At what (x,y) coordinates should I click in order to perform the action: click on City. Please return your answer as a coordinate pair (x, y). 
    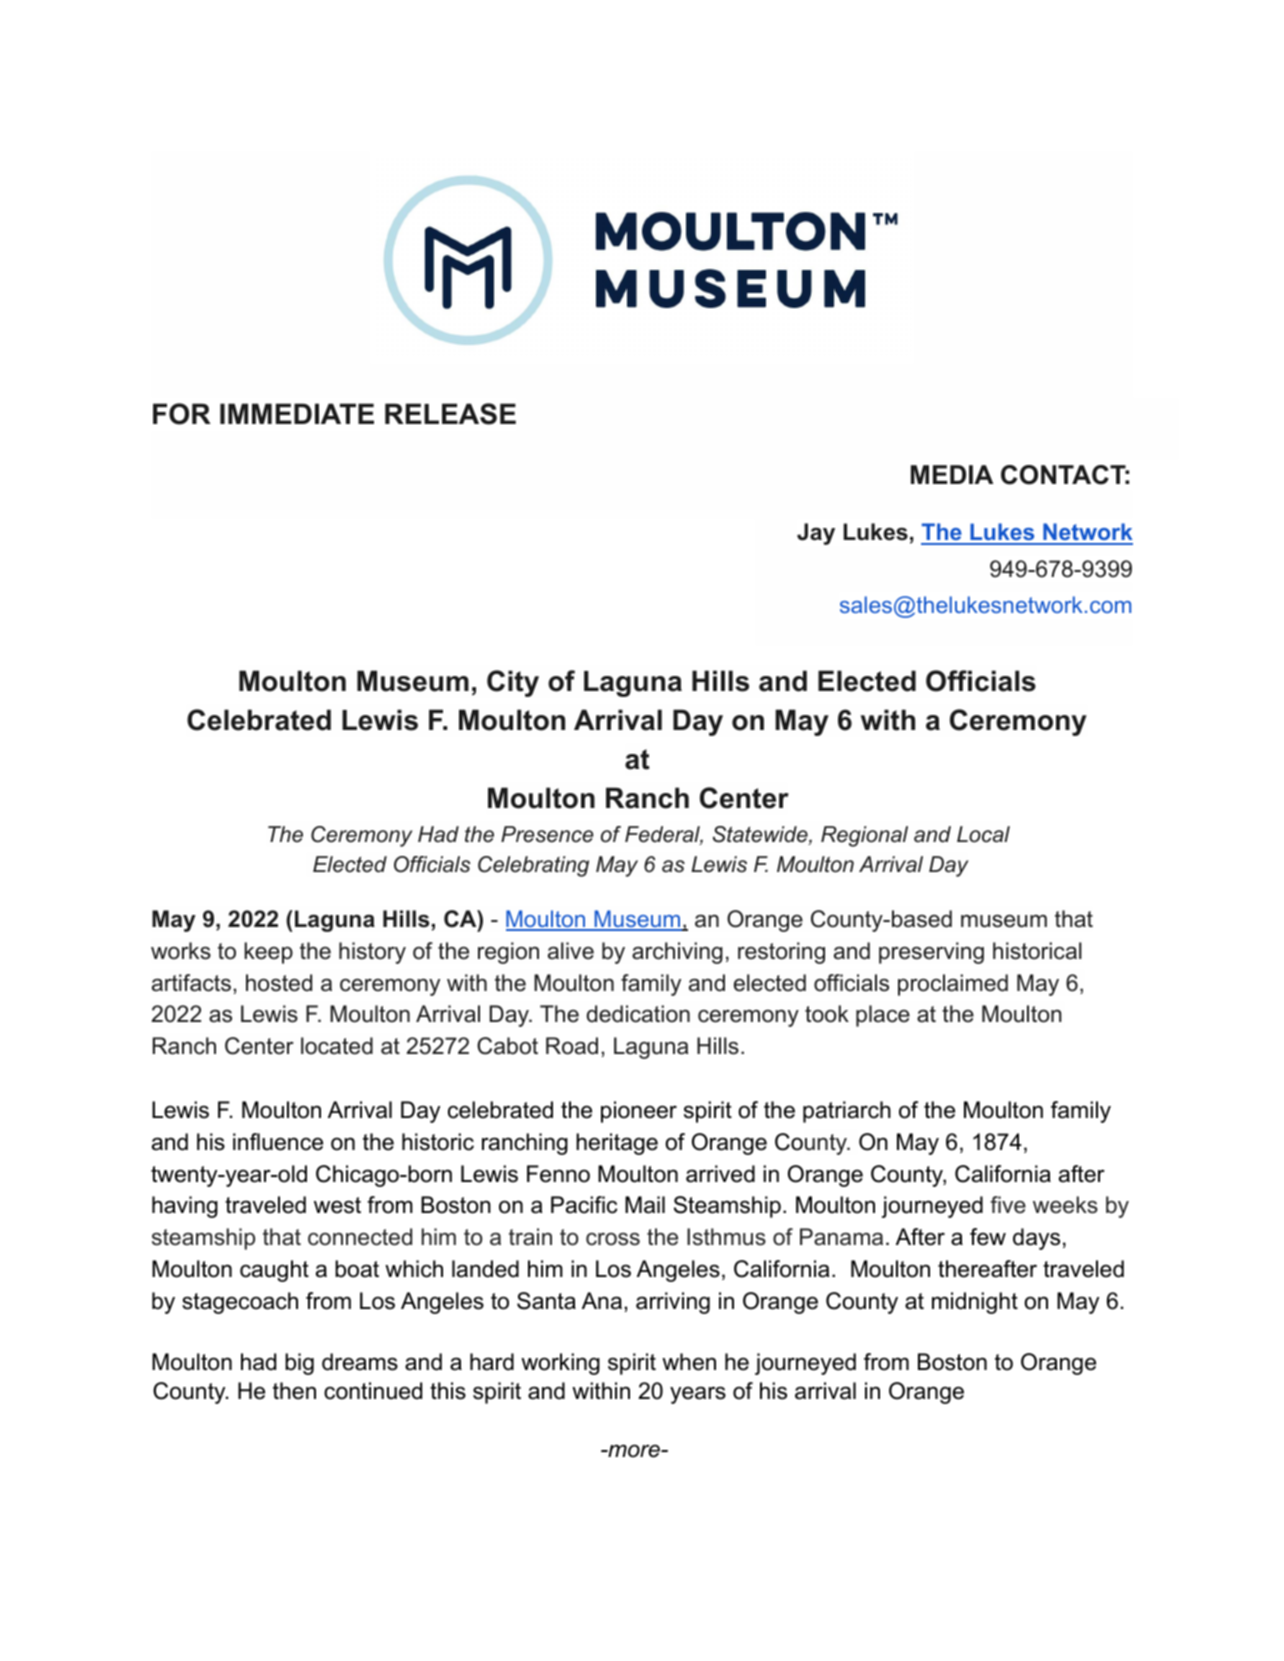
    Looking at the image, I should click on (513, 683).
